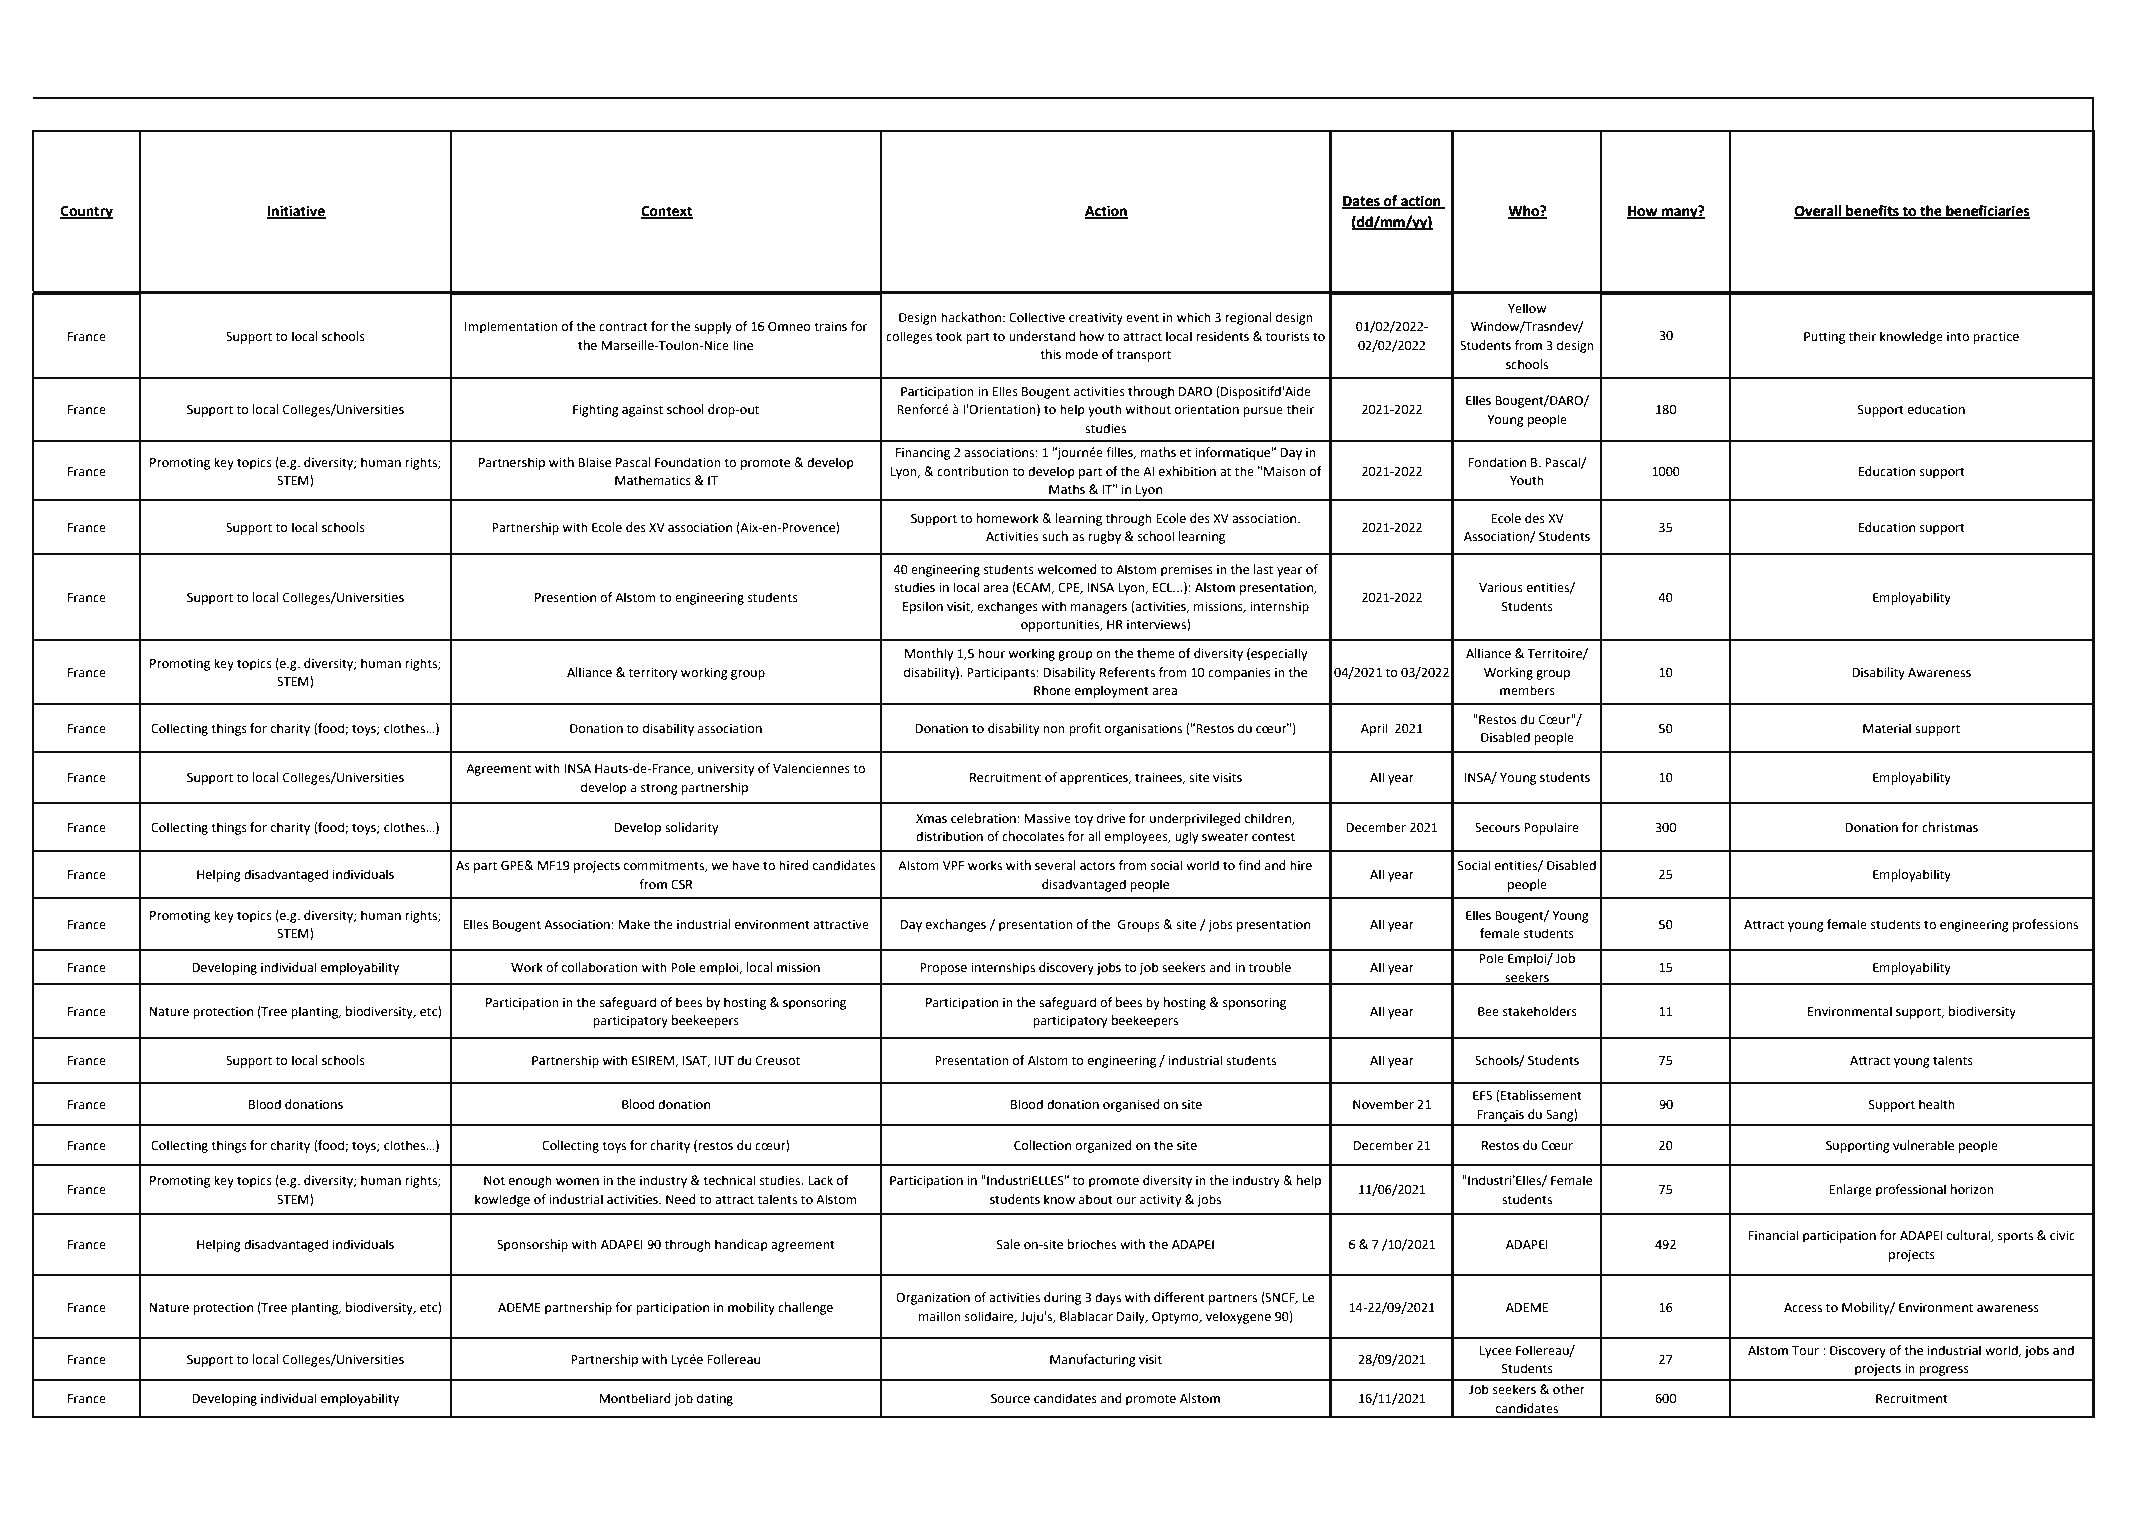  I want to click on dating, so click(715, 1399).
